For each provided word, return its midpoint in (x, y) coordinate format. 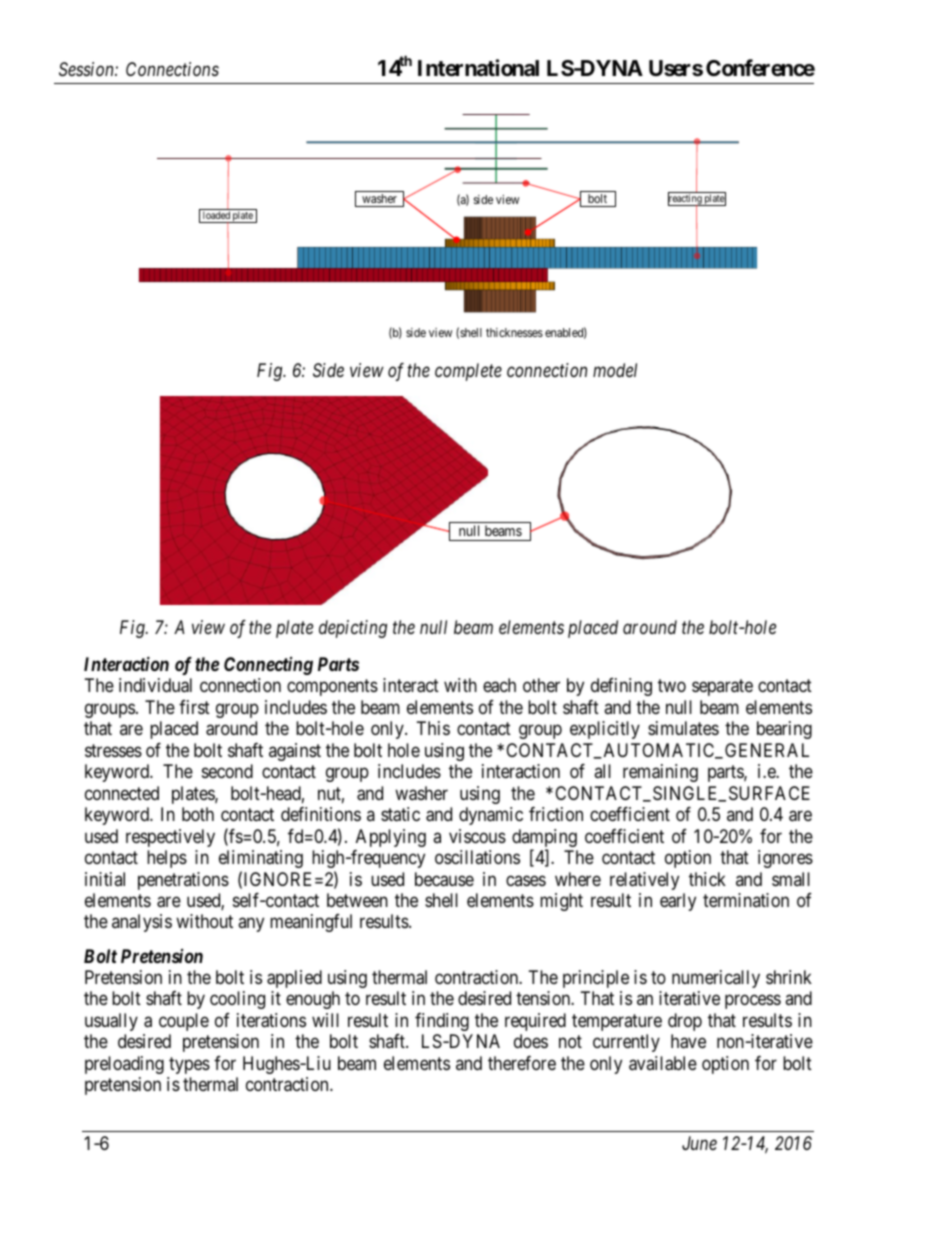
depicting (353, 629)
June (699, 1143)
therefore (522, 1063)
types (189, 1065)
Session (87, 69)
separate (722, 687)
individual (155, 685)
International (478, 68)
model (615, 370)
